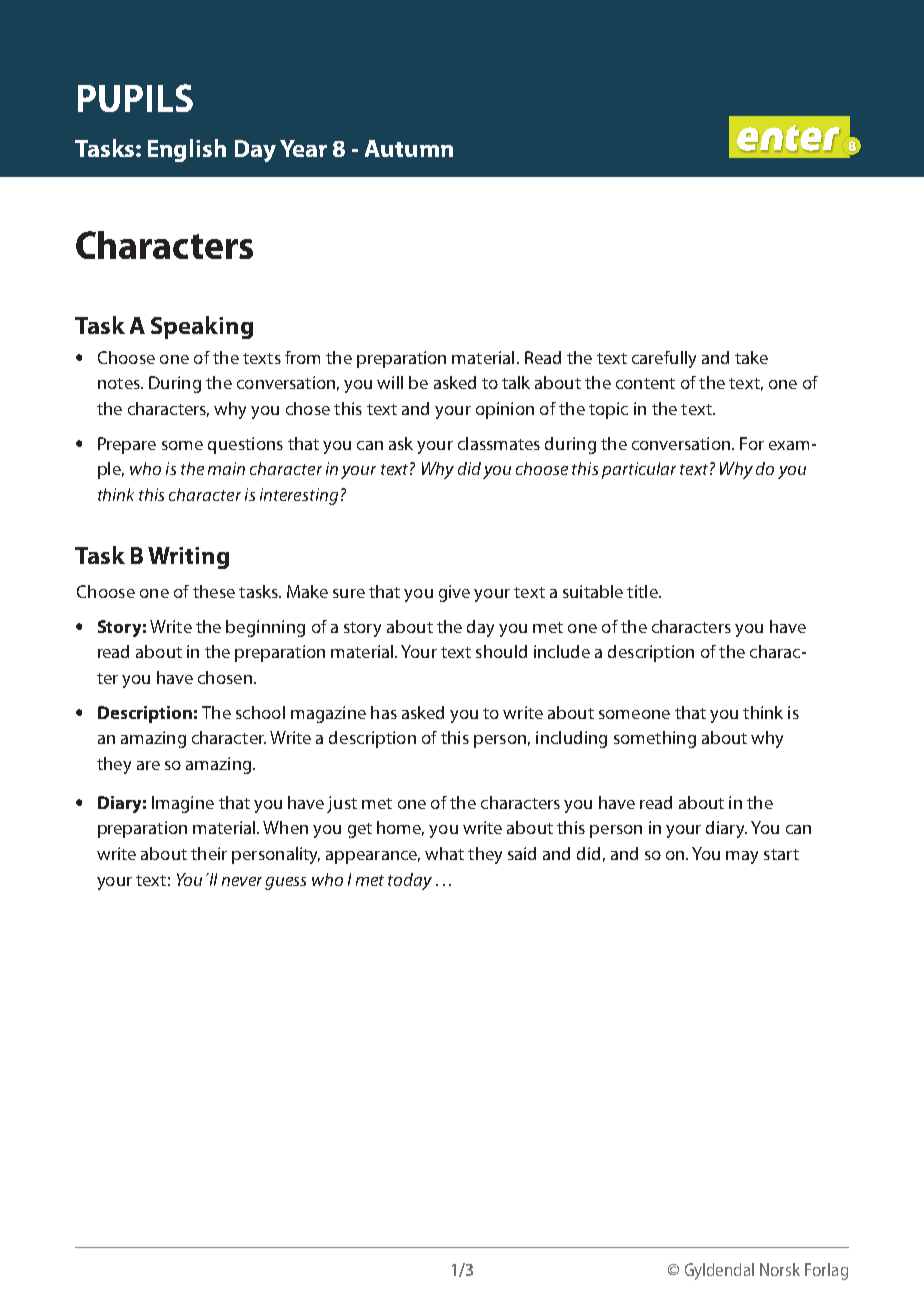 The image size is (924, 1308). I want to click on school, so click(260, 712).
